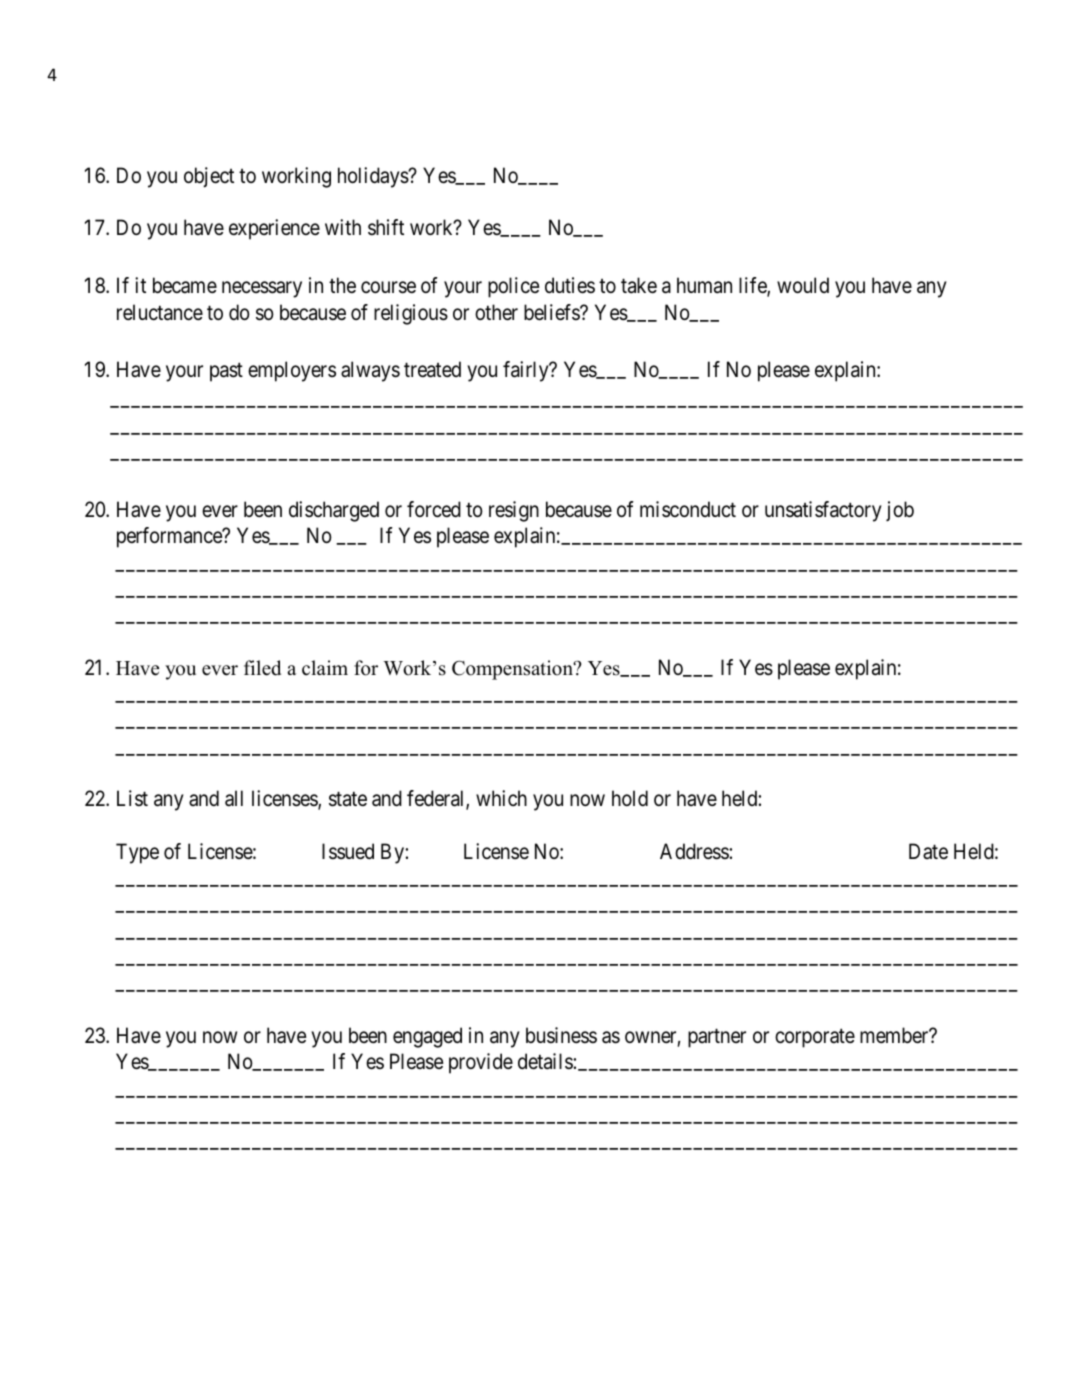 The height and width of the page is (1388, 1072). Describe the element at coordinates (209, 177) in the page. I see `object` at that location.
